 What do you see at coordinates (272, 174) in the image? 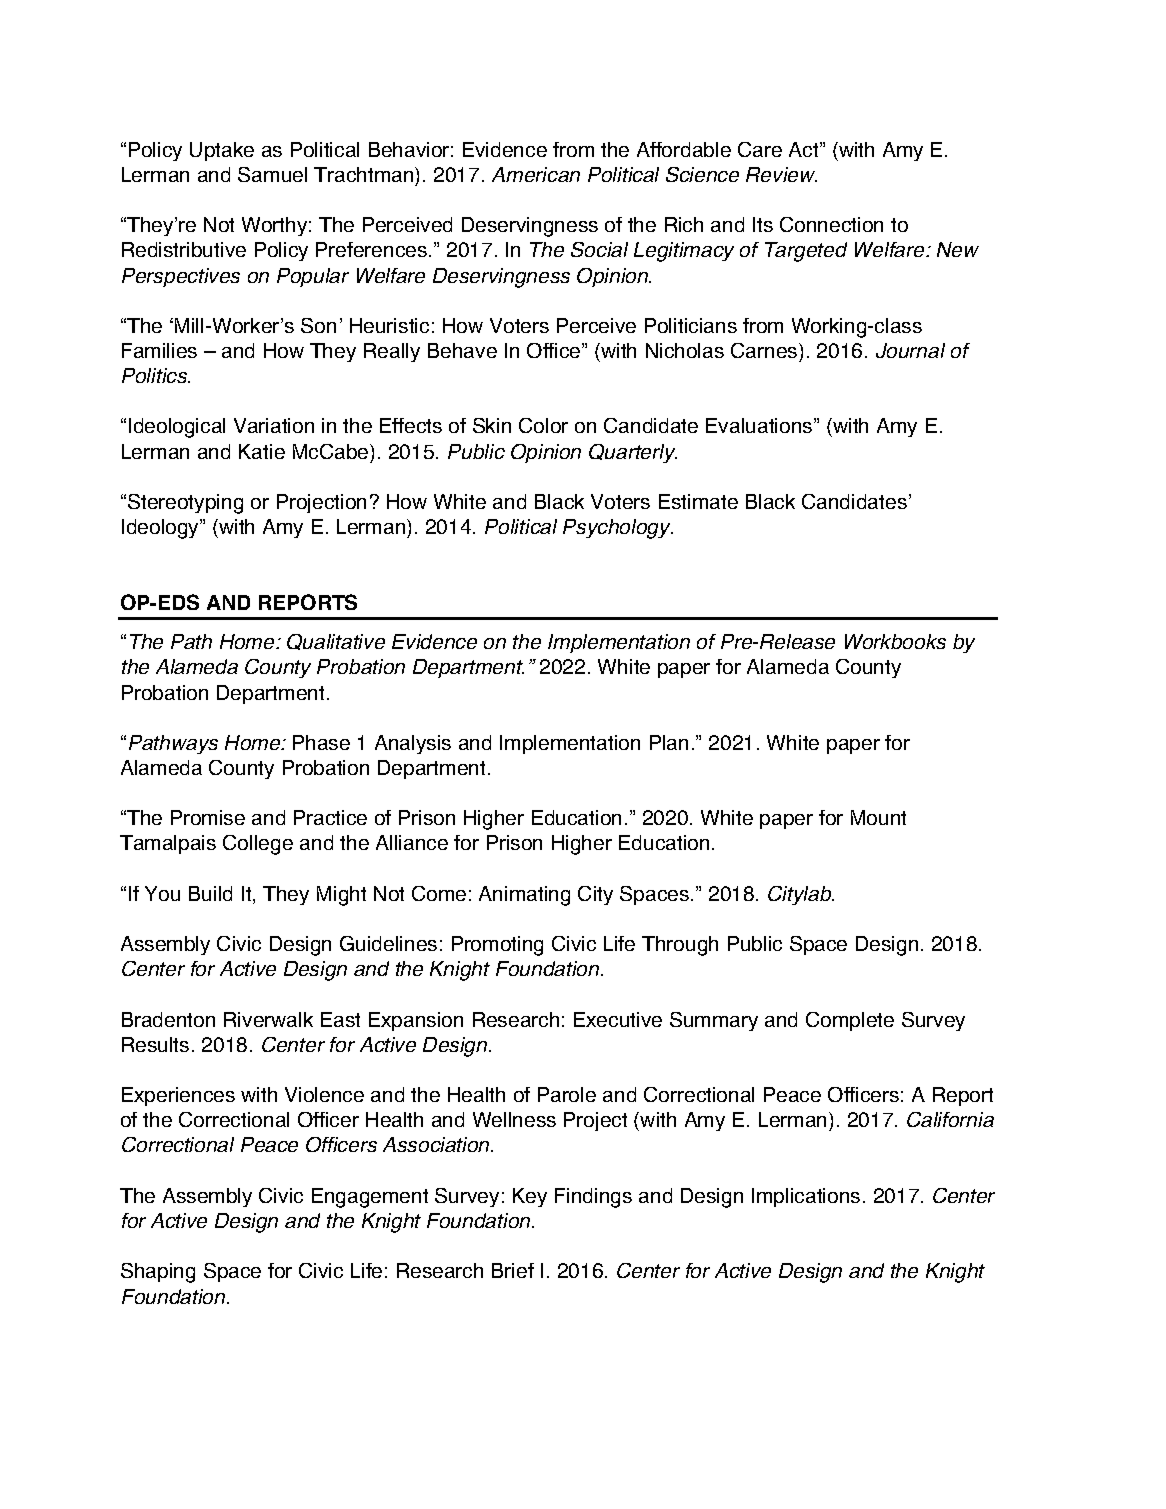
I see `Samuel` at bounding box center [272, 174].
